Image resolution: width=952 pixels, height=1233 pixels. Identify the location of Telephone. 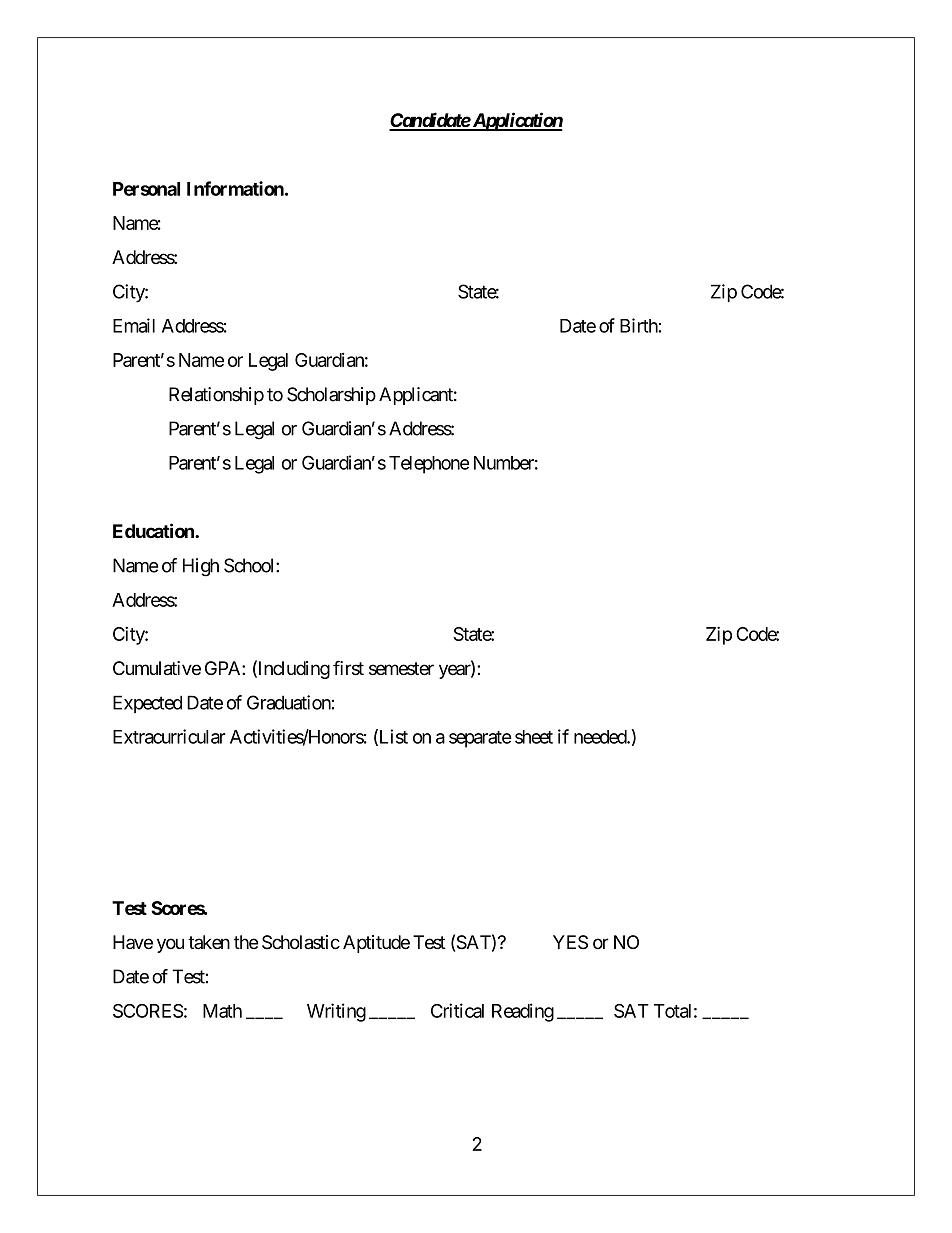
(429, 465).
